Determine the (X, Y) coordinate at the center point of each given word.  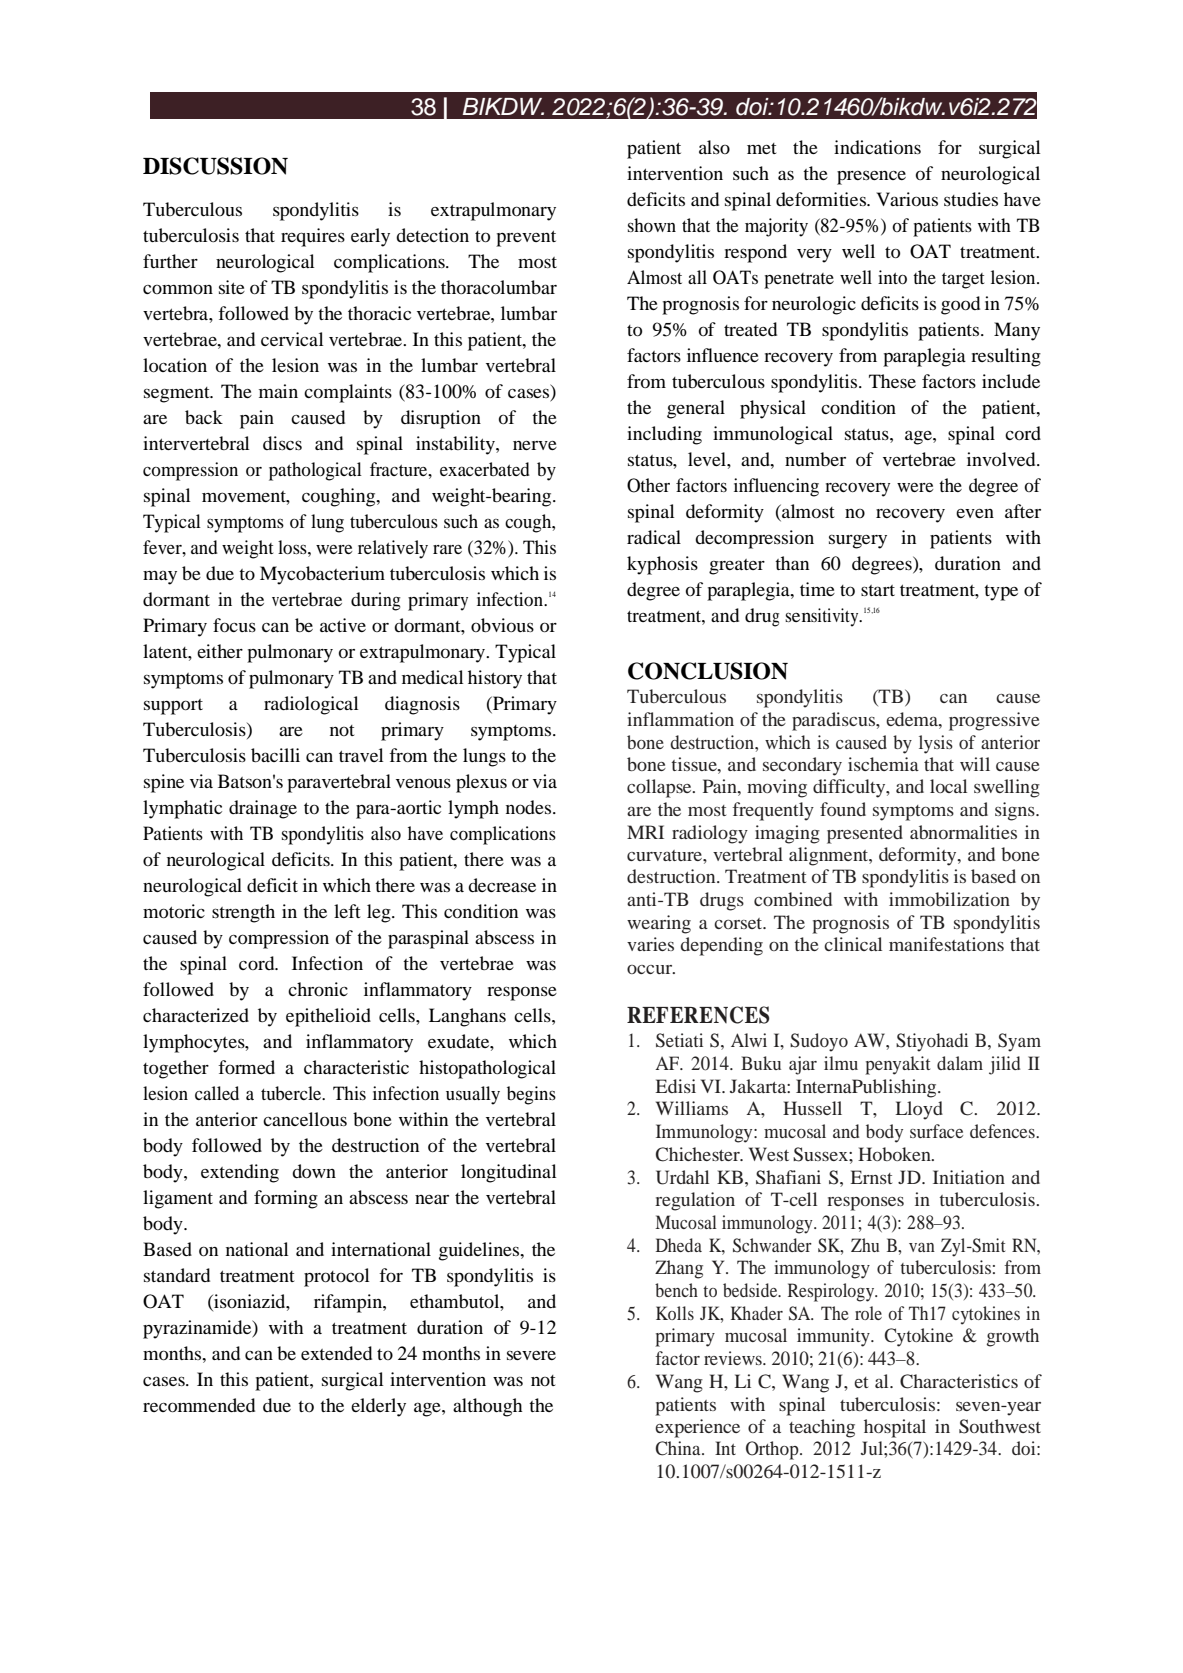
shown (652, 225)
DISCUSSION (215, 166)
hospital (895, 1428)
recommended (199, 1405)
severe (531, 1355)
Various (907, 199)
